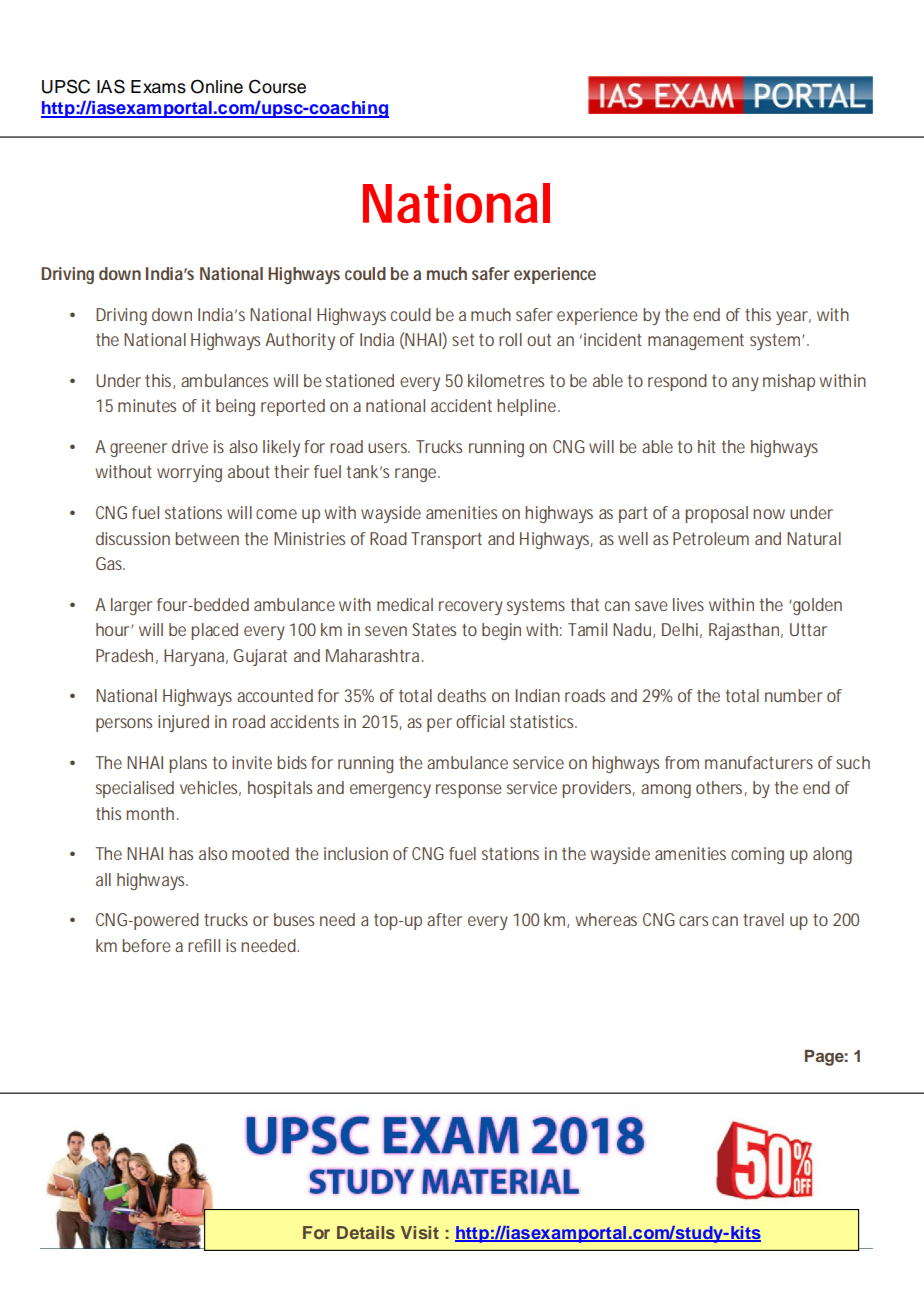 Image resolution: width=924 pixels, height=1308 pixels. I want to click on range, so click(417, 475).
